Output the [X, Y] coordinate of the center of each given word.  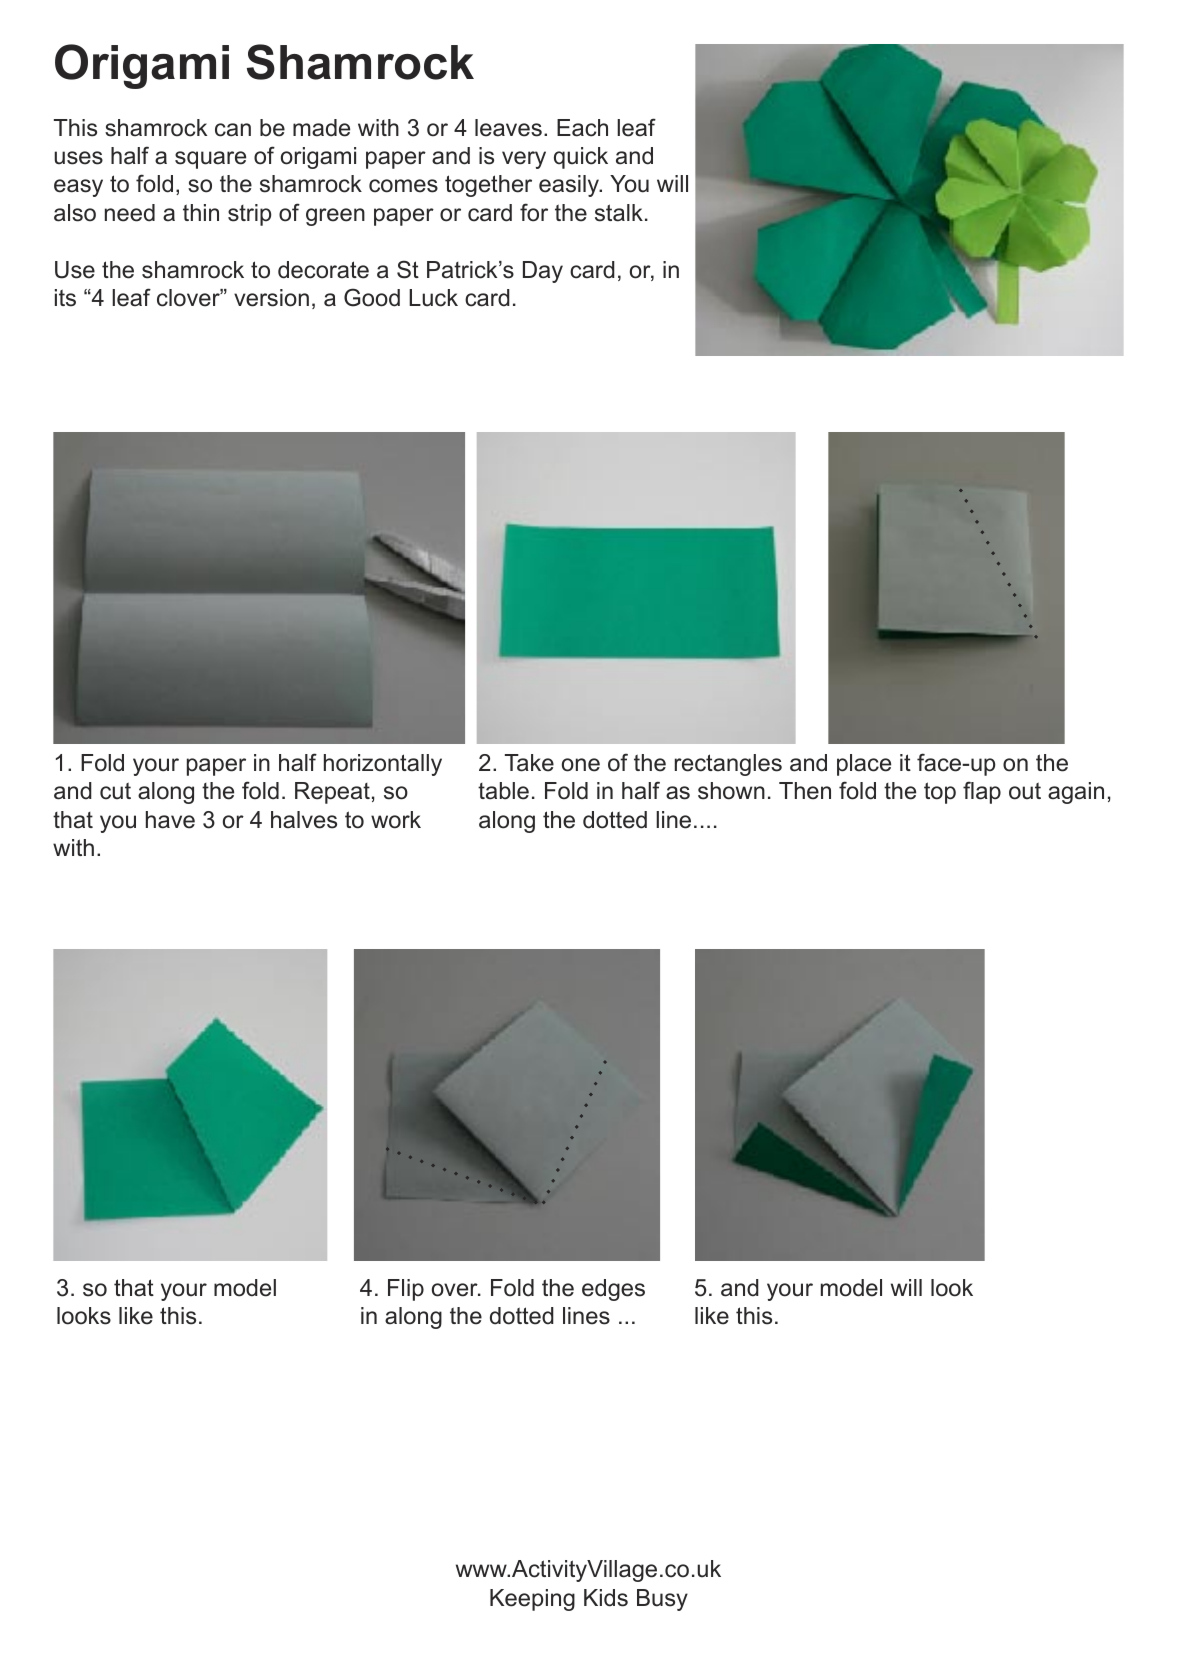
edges [613, 1290]
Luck [433, 298]
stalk [619, 213]
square [210, 160]
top [940, 793]
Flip [406, 1290]
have [170, 820]
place [864, 765]
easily [570, 186]
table [503, 791]
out [1025, 791]
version [271, 298]
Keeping [532, 1600]
